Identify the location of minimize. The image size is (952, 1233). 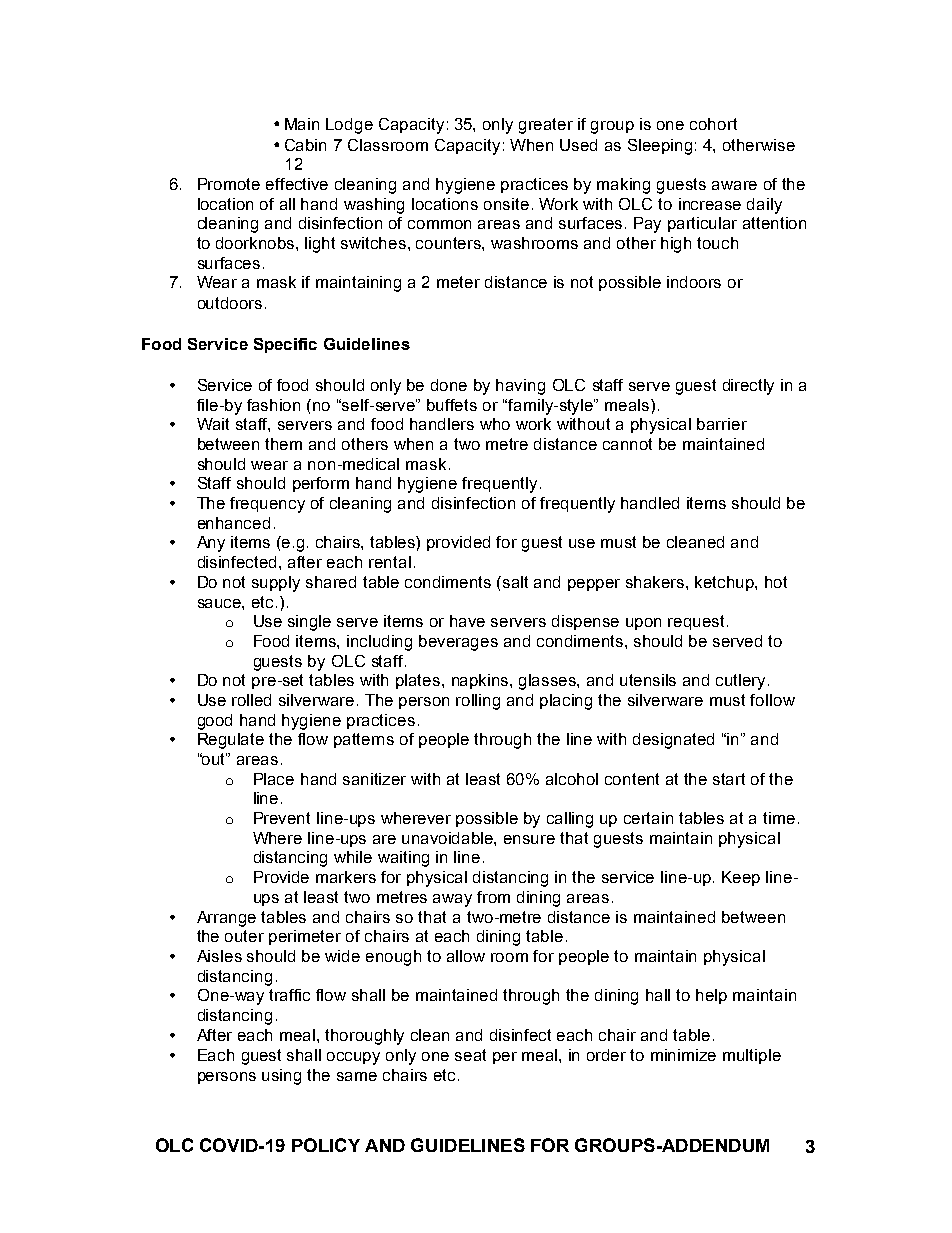
(683, 1055).
